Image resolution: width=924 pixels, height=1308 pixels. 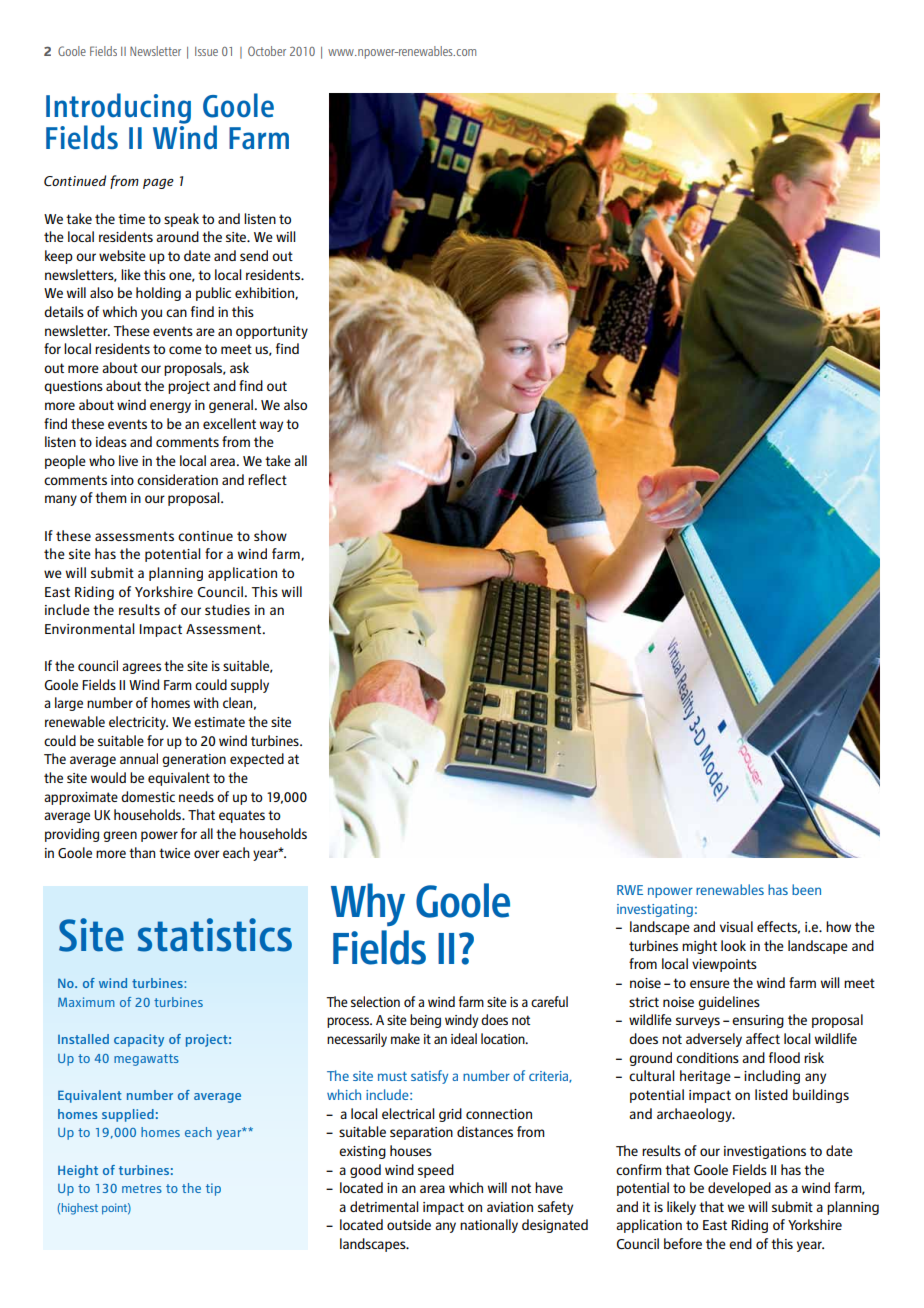 I want to click on October, so click(x=267, y=51).
